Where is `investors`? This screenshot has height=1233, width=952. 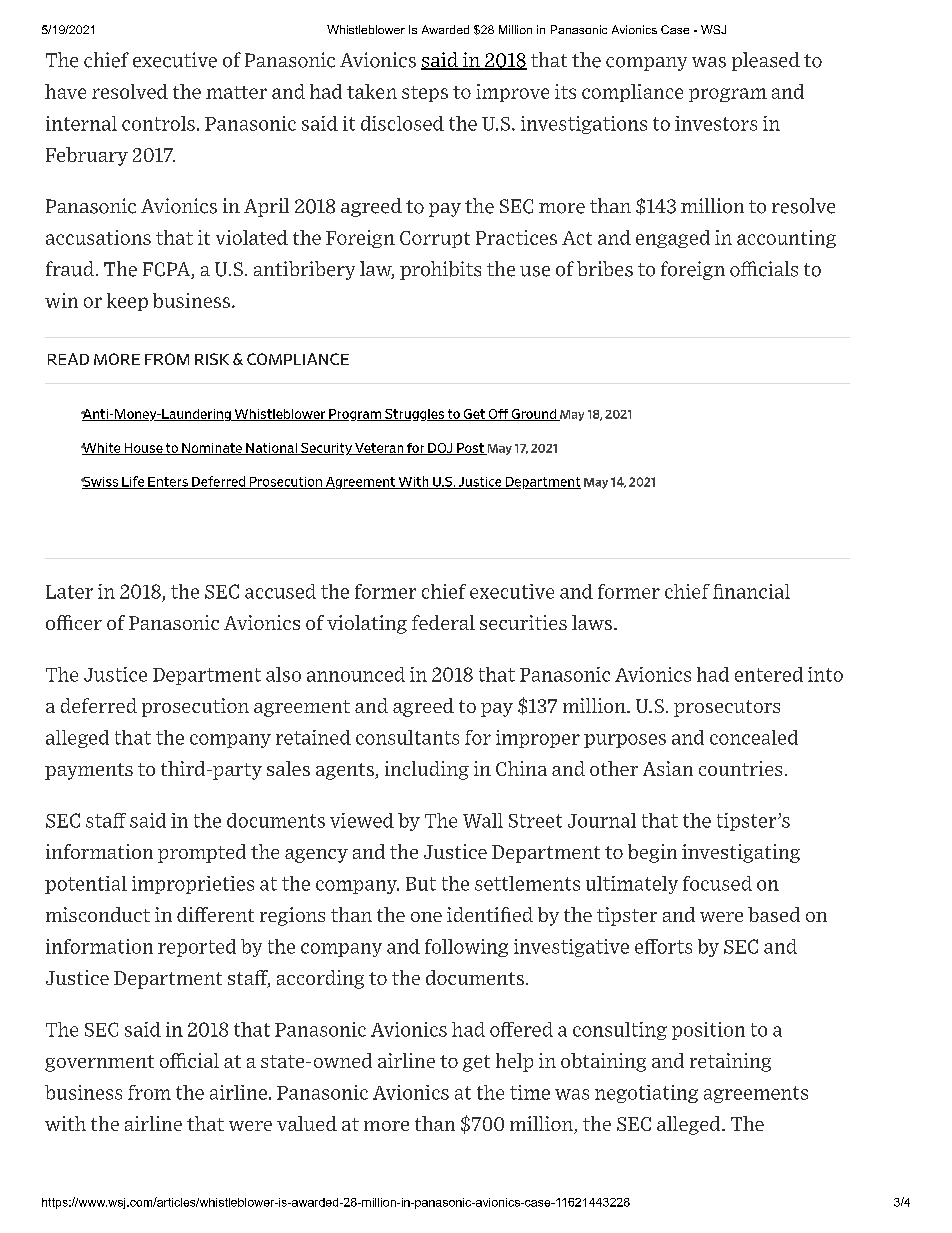 investors is located at coordinates (716, 123).
